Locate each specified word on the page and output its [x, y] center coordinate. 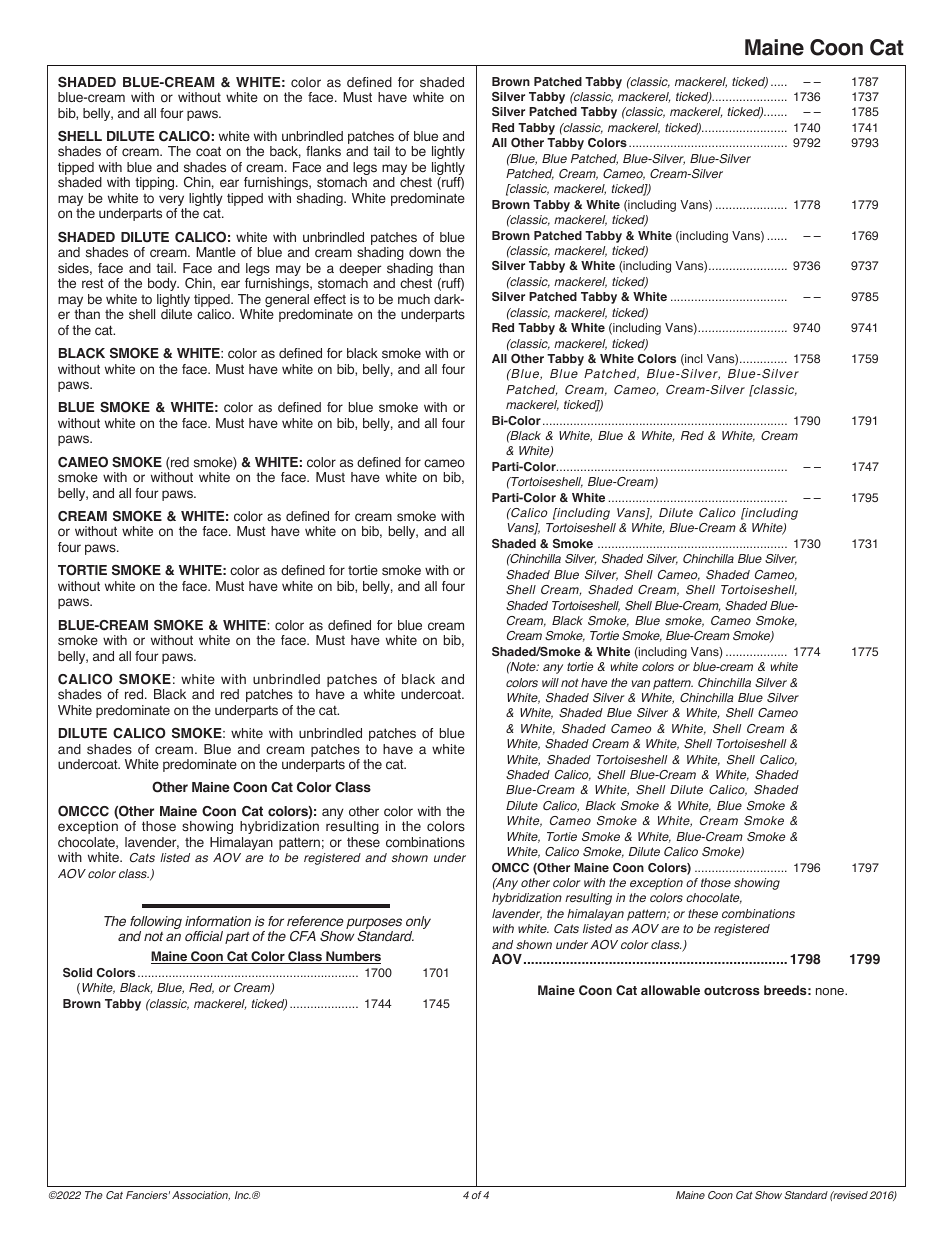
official [204, 936]
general [286, 302]
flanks [323, 151]
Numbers [352, 957]
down [425, 252]
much [414, 299]
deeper [360, 271]
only [418, 924]
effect [330, 299]
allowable [670, 990]
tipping [156, 183]
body [163, 284]
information [218, 921]
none [831, 991]
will [550, 682]
